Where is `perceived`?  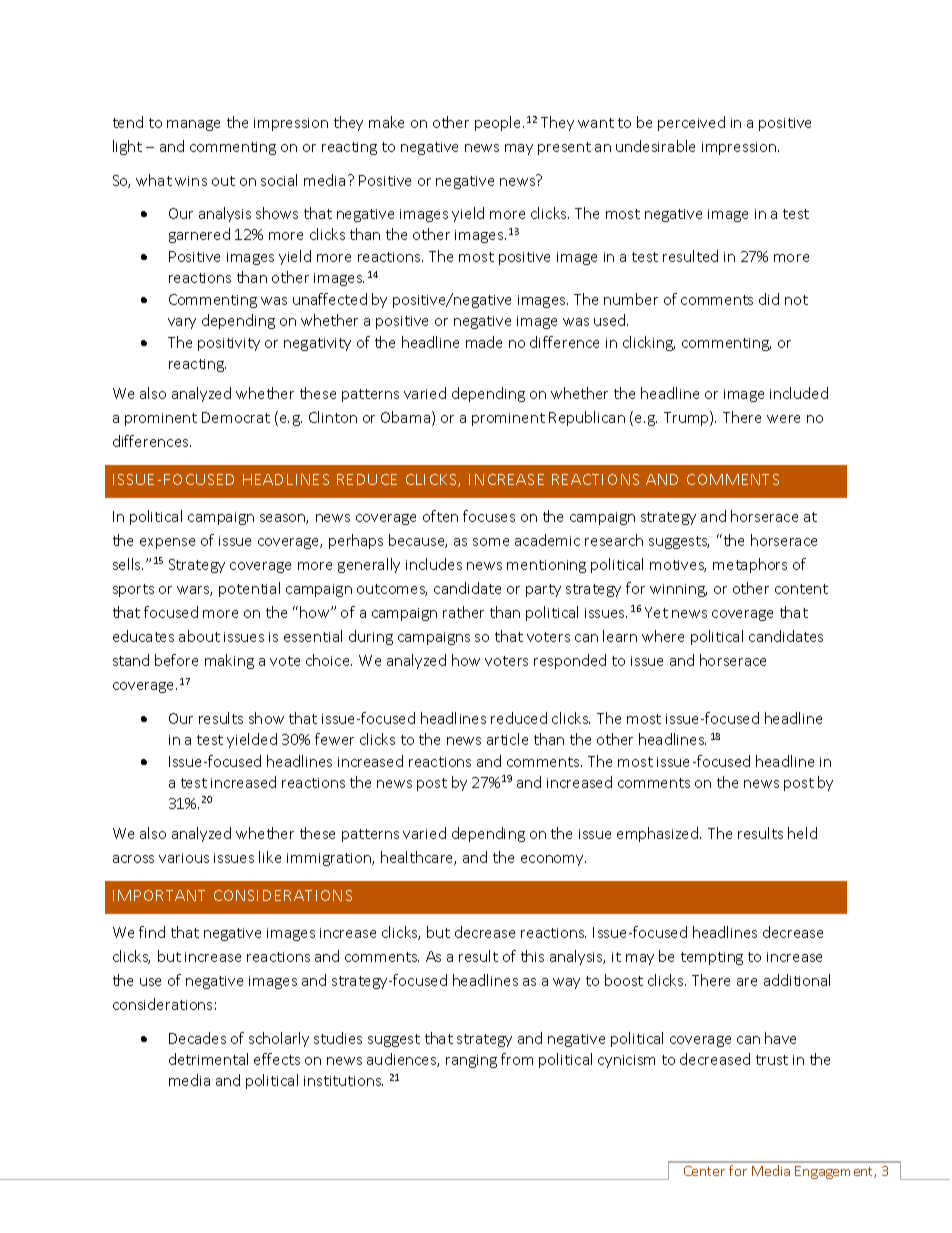 perceived is located at coordinates (691, 123).
